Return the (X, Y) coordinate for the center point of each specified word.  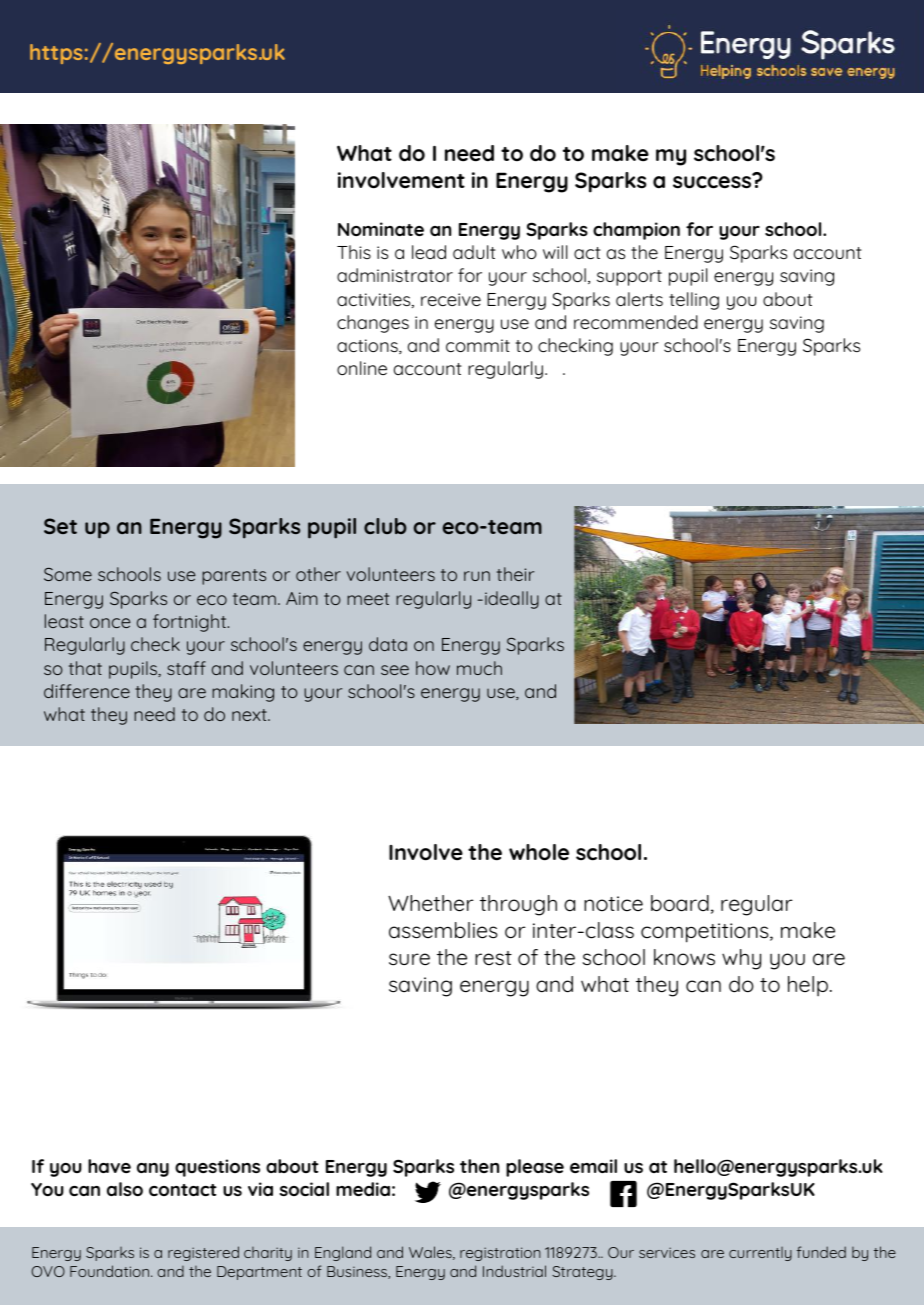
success (713, 181)
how (433, 668)
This (354, 252)
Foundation (111, 1271)
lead (429, 252)
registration (500, 1254)
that (85, 668)
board (680, 903)
